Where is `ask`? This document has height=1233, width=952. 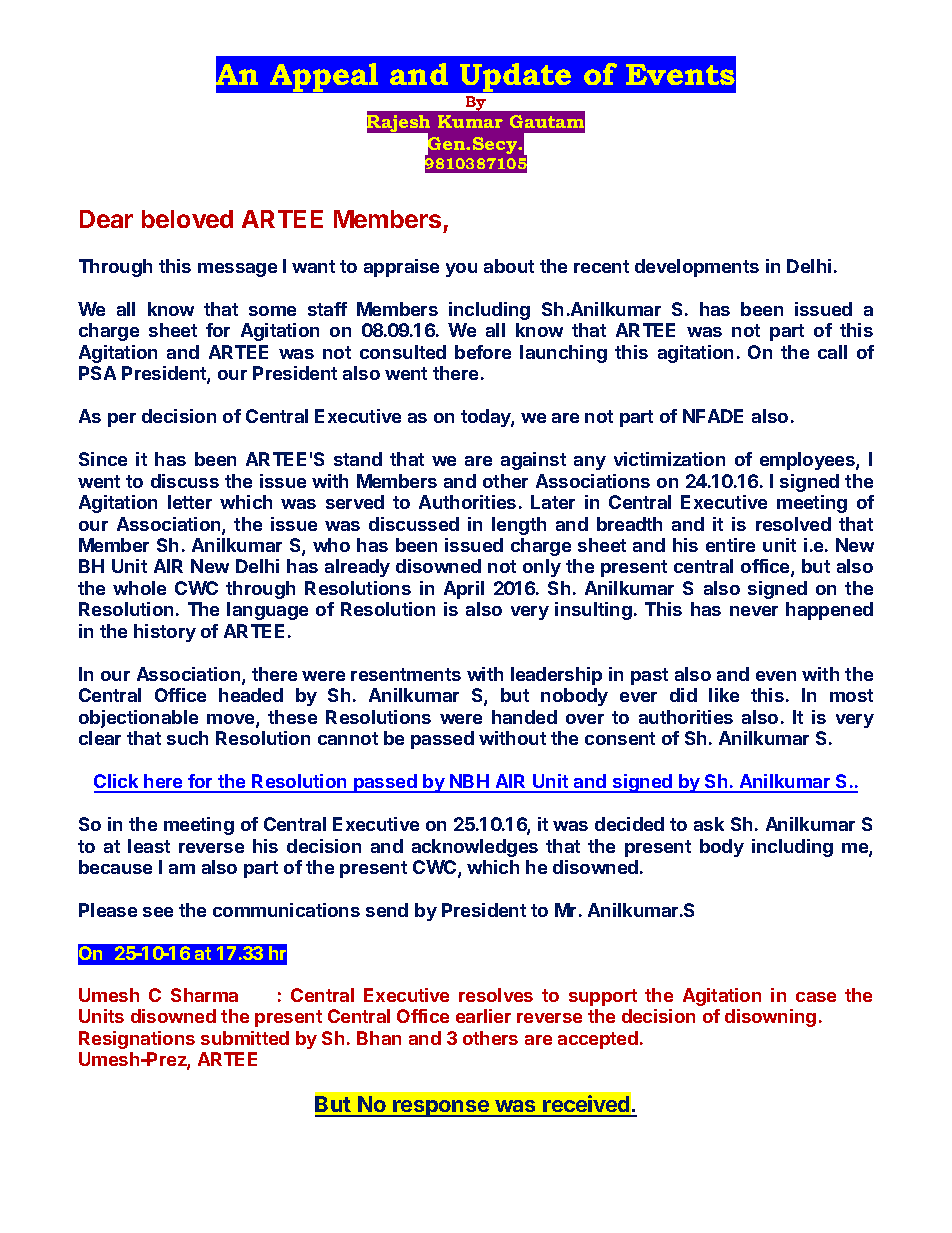 ask is located at coordinates (709, 824).
